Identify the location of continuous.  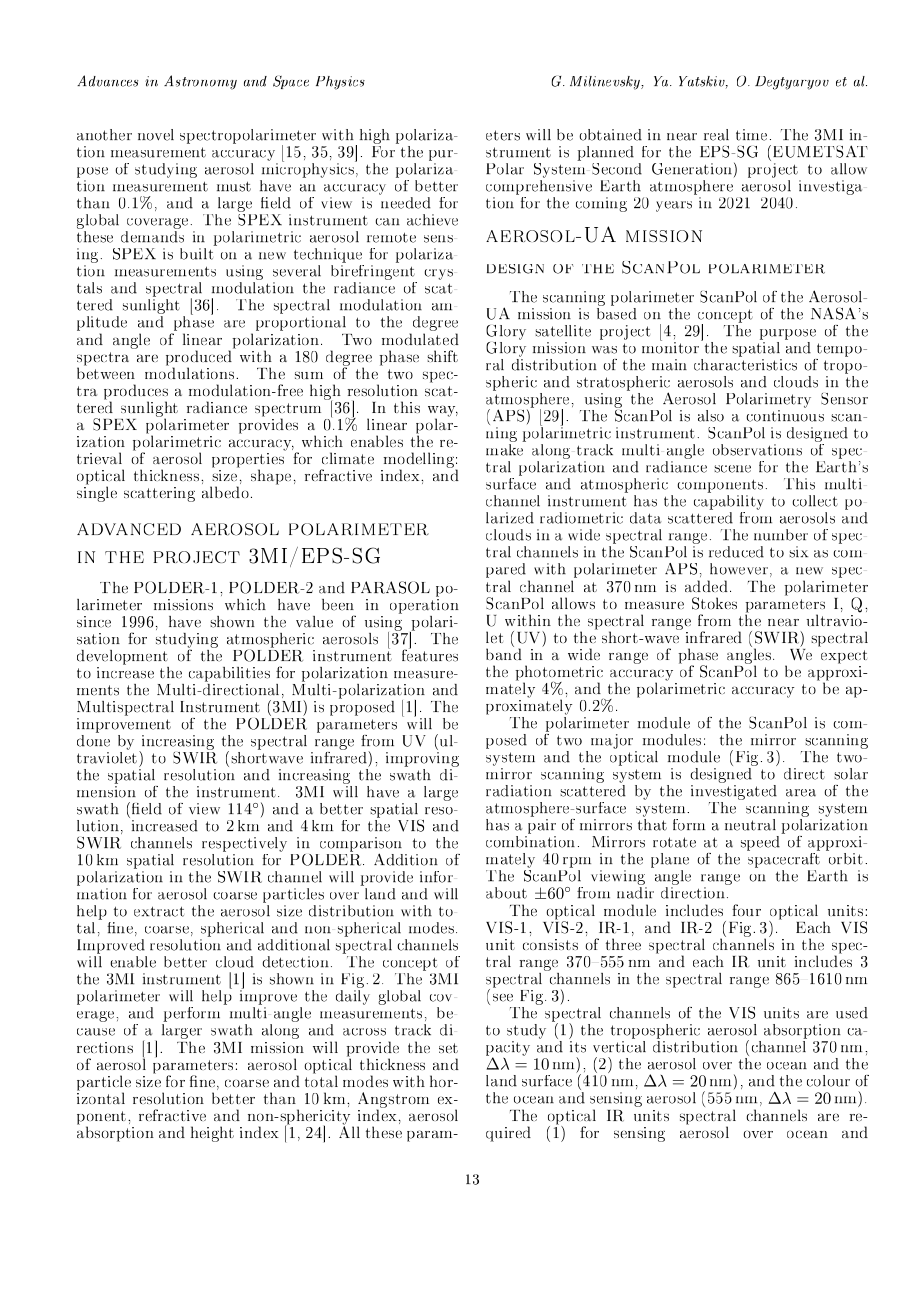
(785, 416).
